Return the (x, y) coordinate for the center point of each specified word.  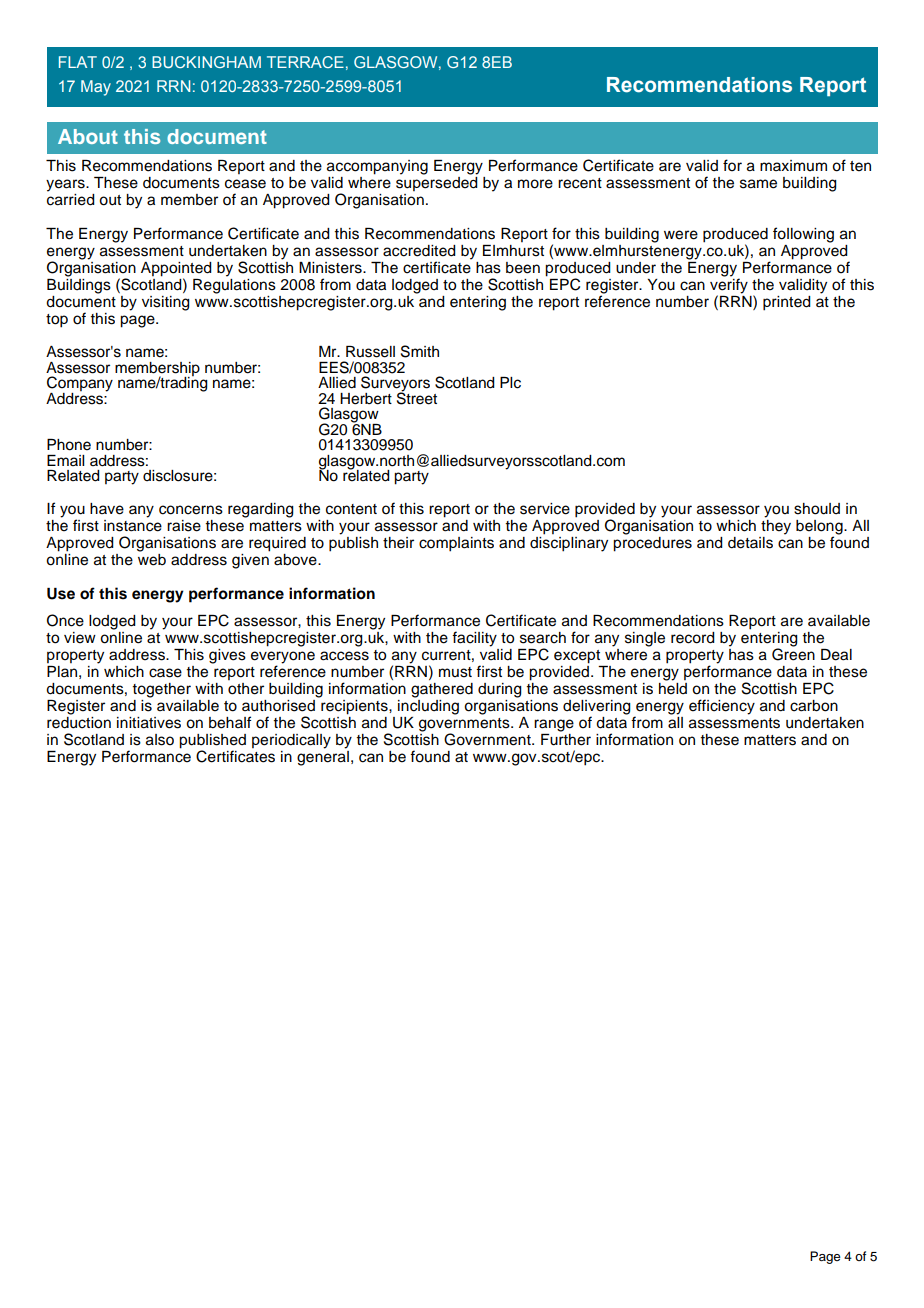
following (803, 235)
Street (417, 397)
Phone (69, 445)
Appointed (176, 270)
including (428, 707)
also (160, 740)
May (96, 88)
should (817, 509)
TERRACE (305, 62)
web (152, 560)
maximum (793, 165)
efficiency (722, 707)
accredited (419, 251)
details (750, 543)
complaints (456, 544)
